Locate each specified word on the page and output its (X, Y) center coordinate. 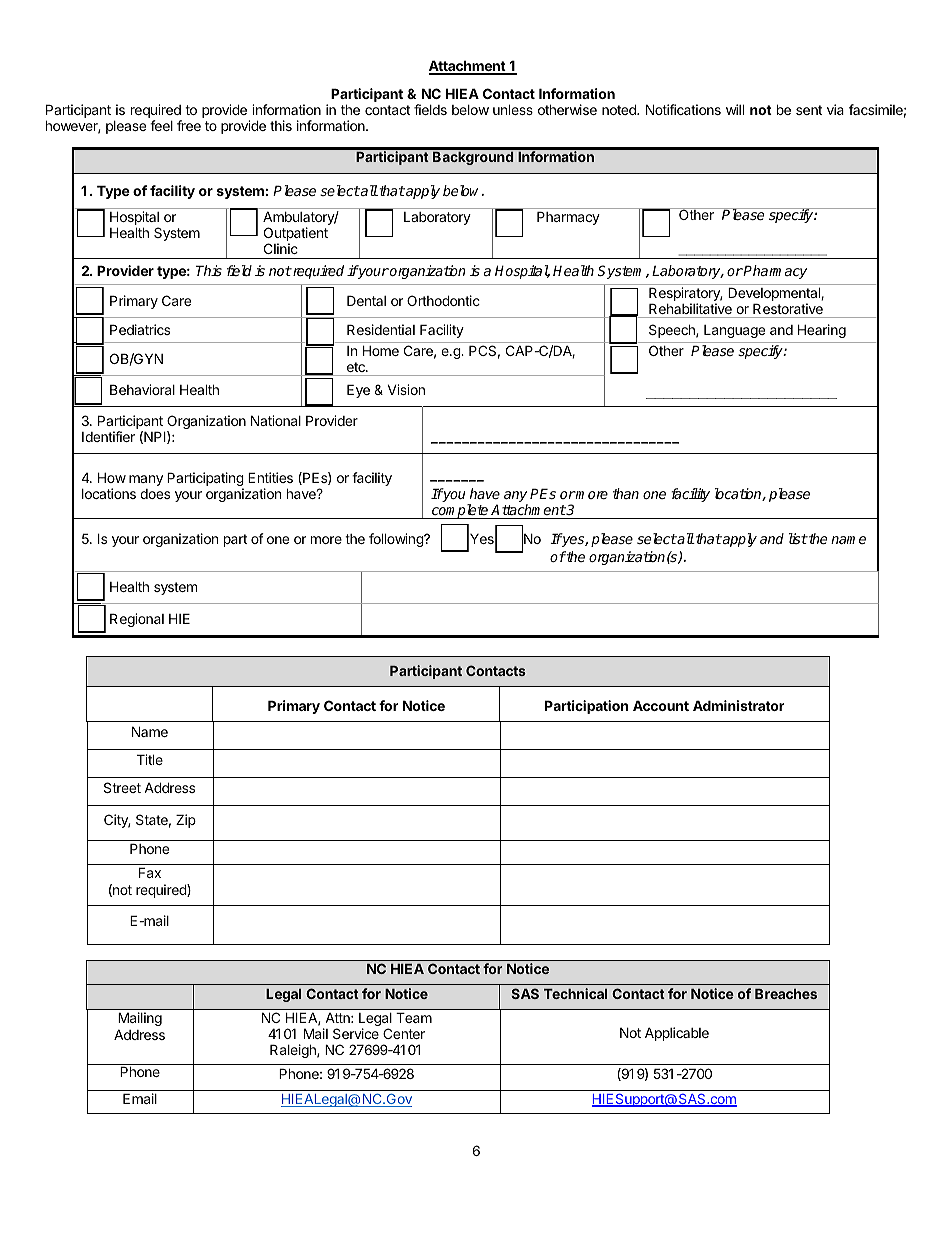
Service (356, 1033)
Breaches (786, 994)
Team (414, 1017)
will (735, 109)
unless (513, 109)
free (189, 125)
